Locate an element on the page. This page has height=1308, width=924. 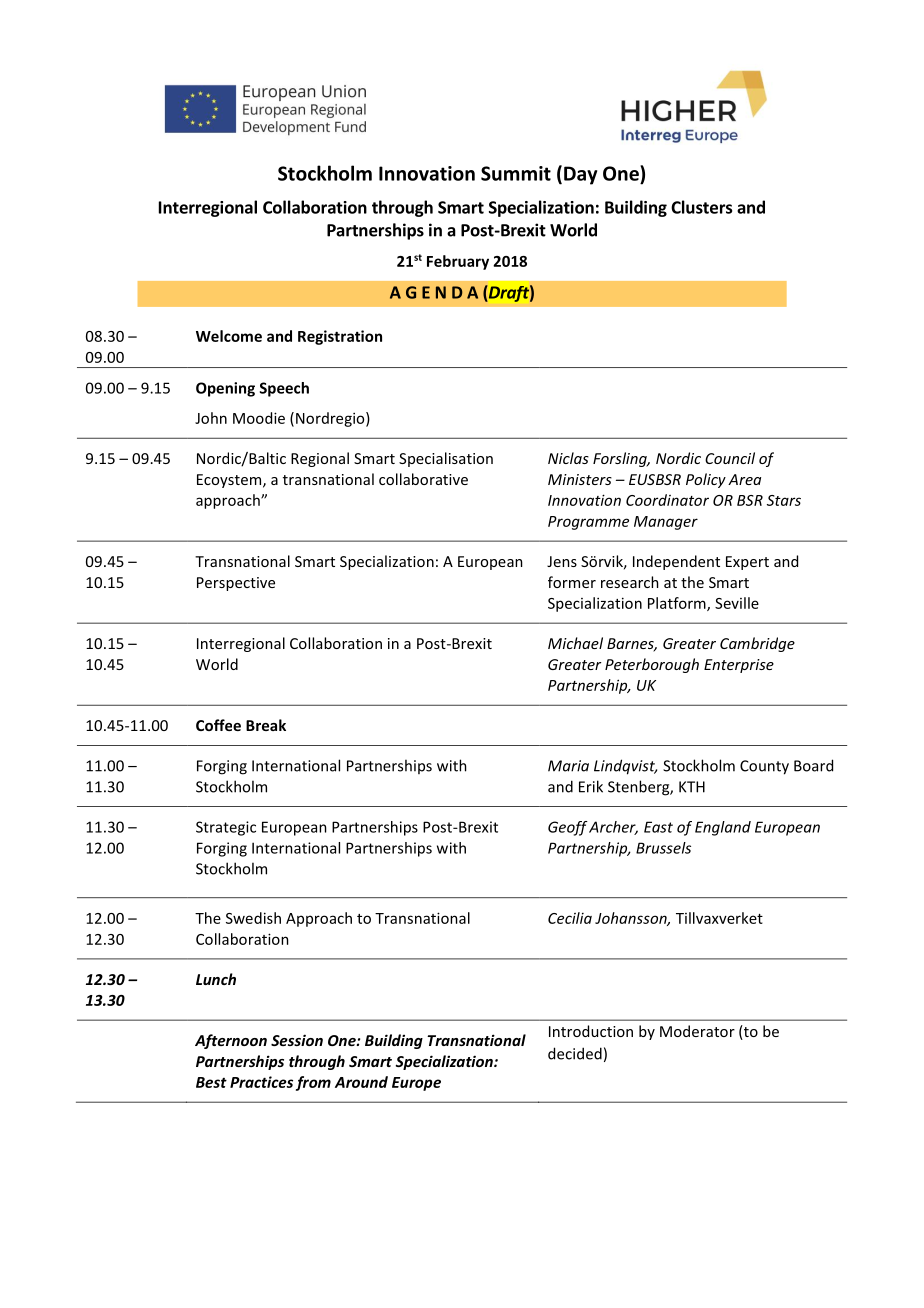
Area is located at coordinates (744, 479).
